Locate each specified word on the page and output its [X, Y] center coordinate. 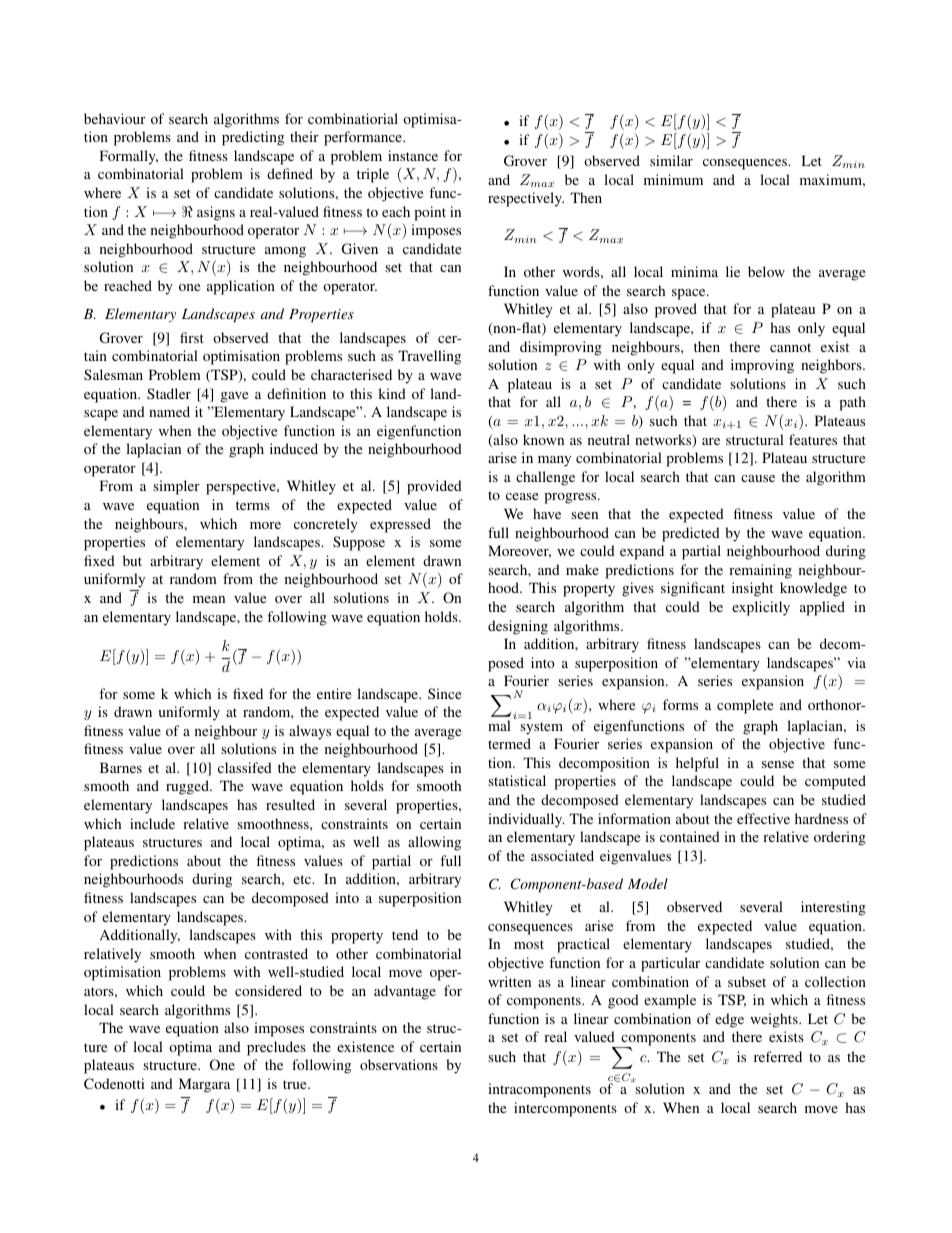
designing [518, 627]
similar [671, 160]
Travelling [429, 357]
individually [526, 820]
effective [763, 818]
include [152, 823]
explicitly [761, 608]
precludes [276, 1048]
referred [778, 1056]
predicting [253, 138]
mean [209, 599]
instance [413, 155]
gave [234, 397]
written [509, 981]
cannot [790, 347]
